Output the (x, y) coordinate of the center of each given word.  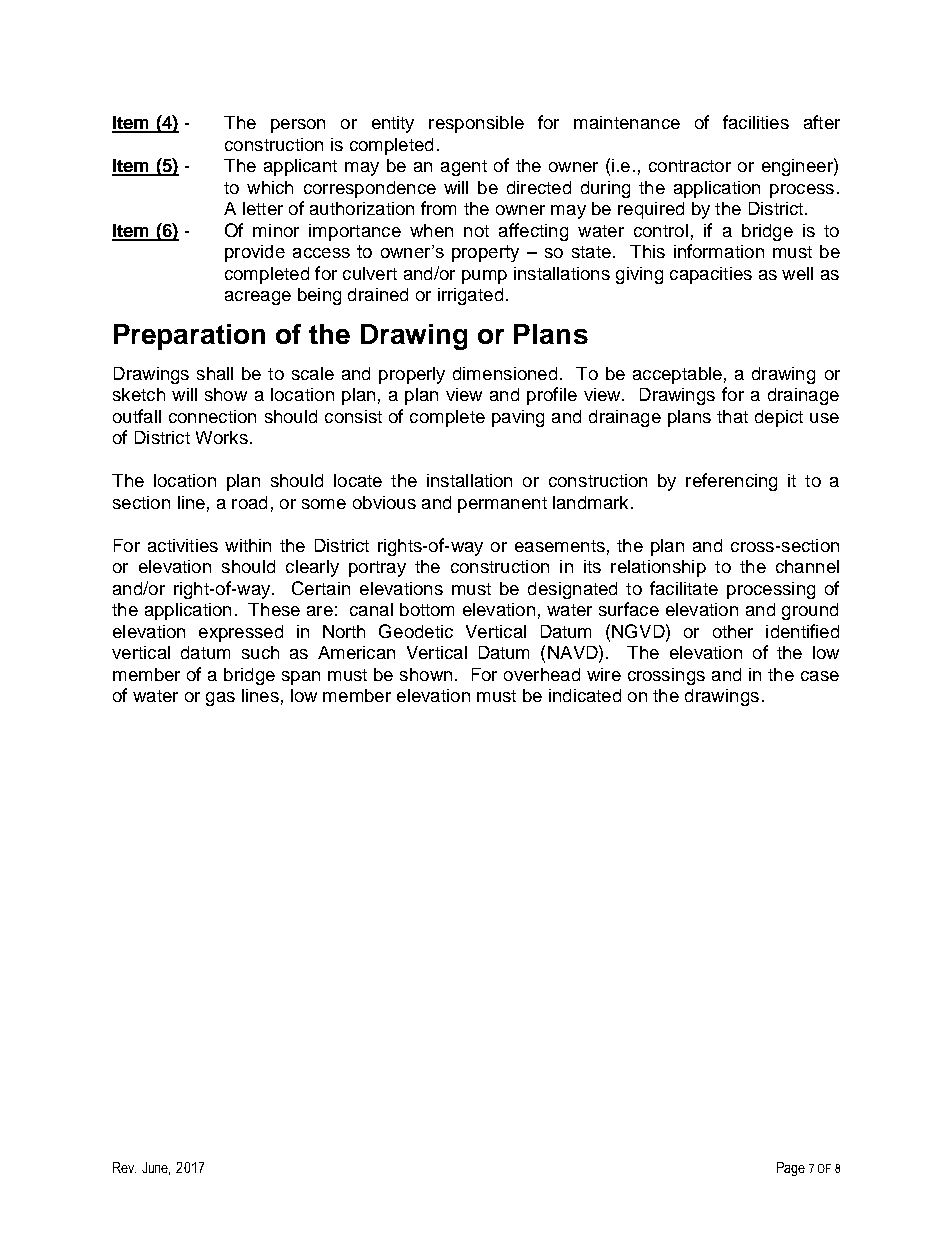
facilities (756, 122)
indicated (585, 695)
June (156, 1168)
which (270, 187)
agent (464, 168)
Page (791, 1169)
